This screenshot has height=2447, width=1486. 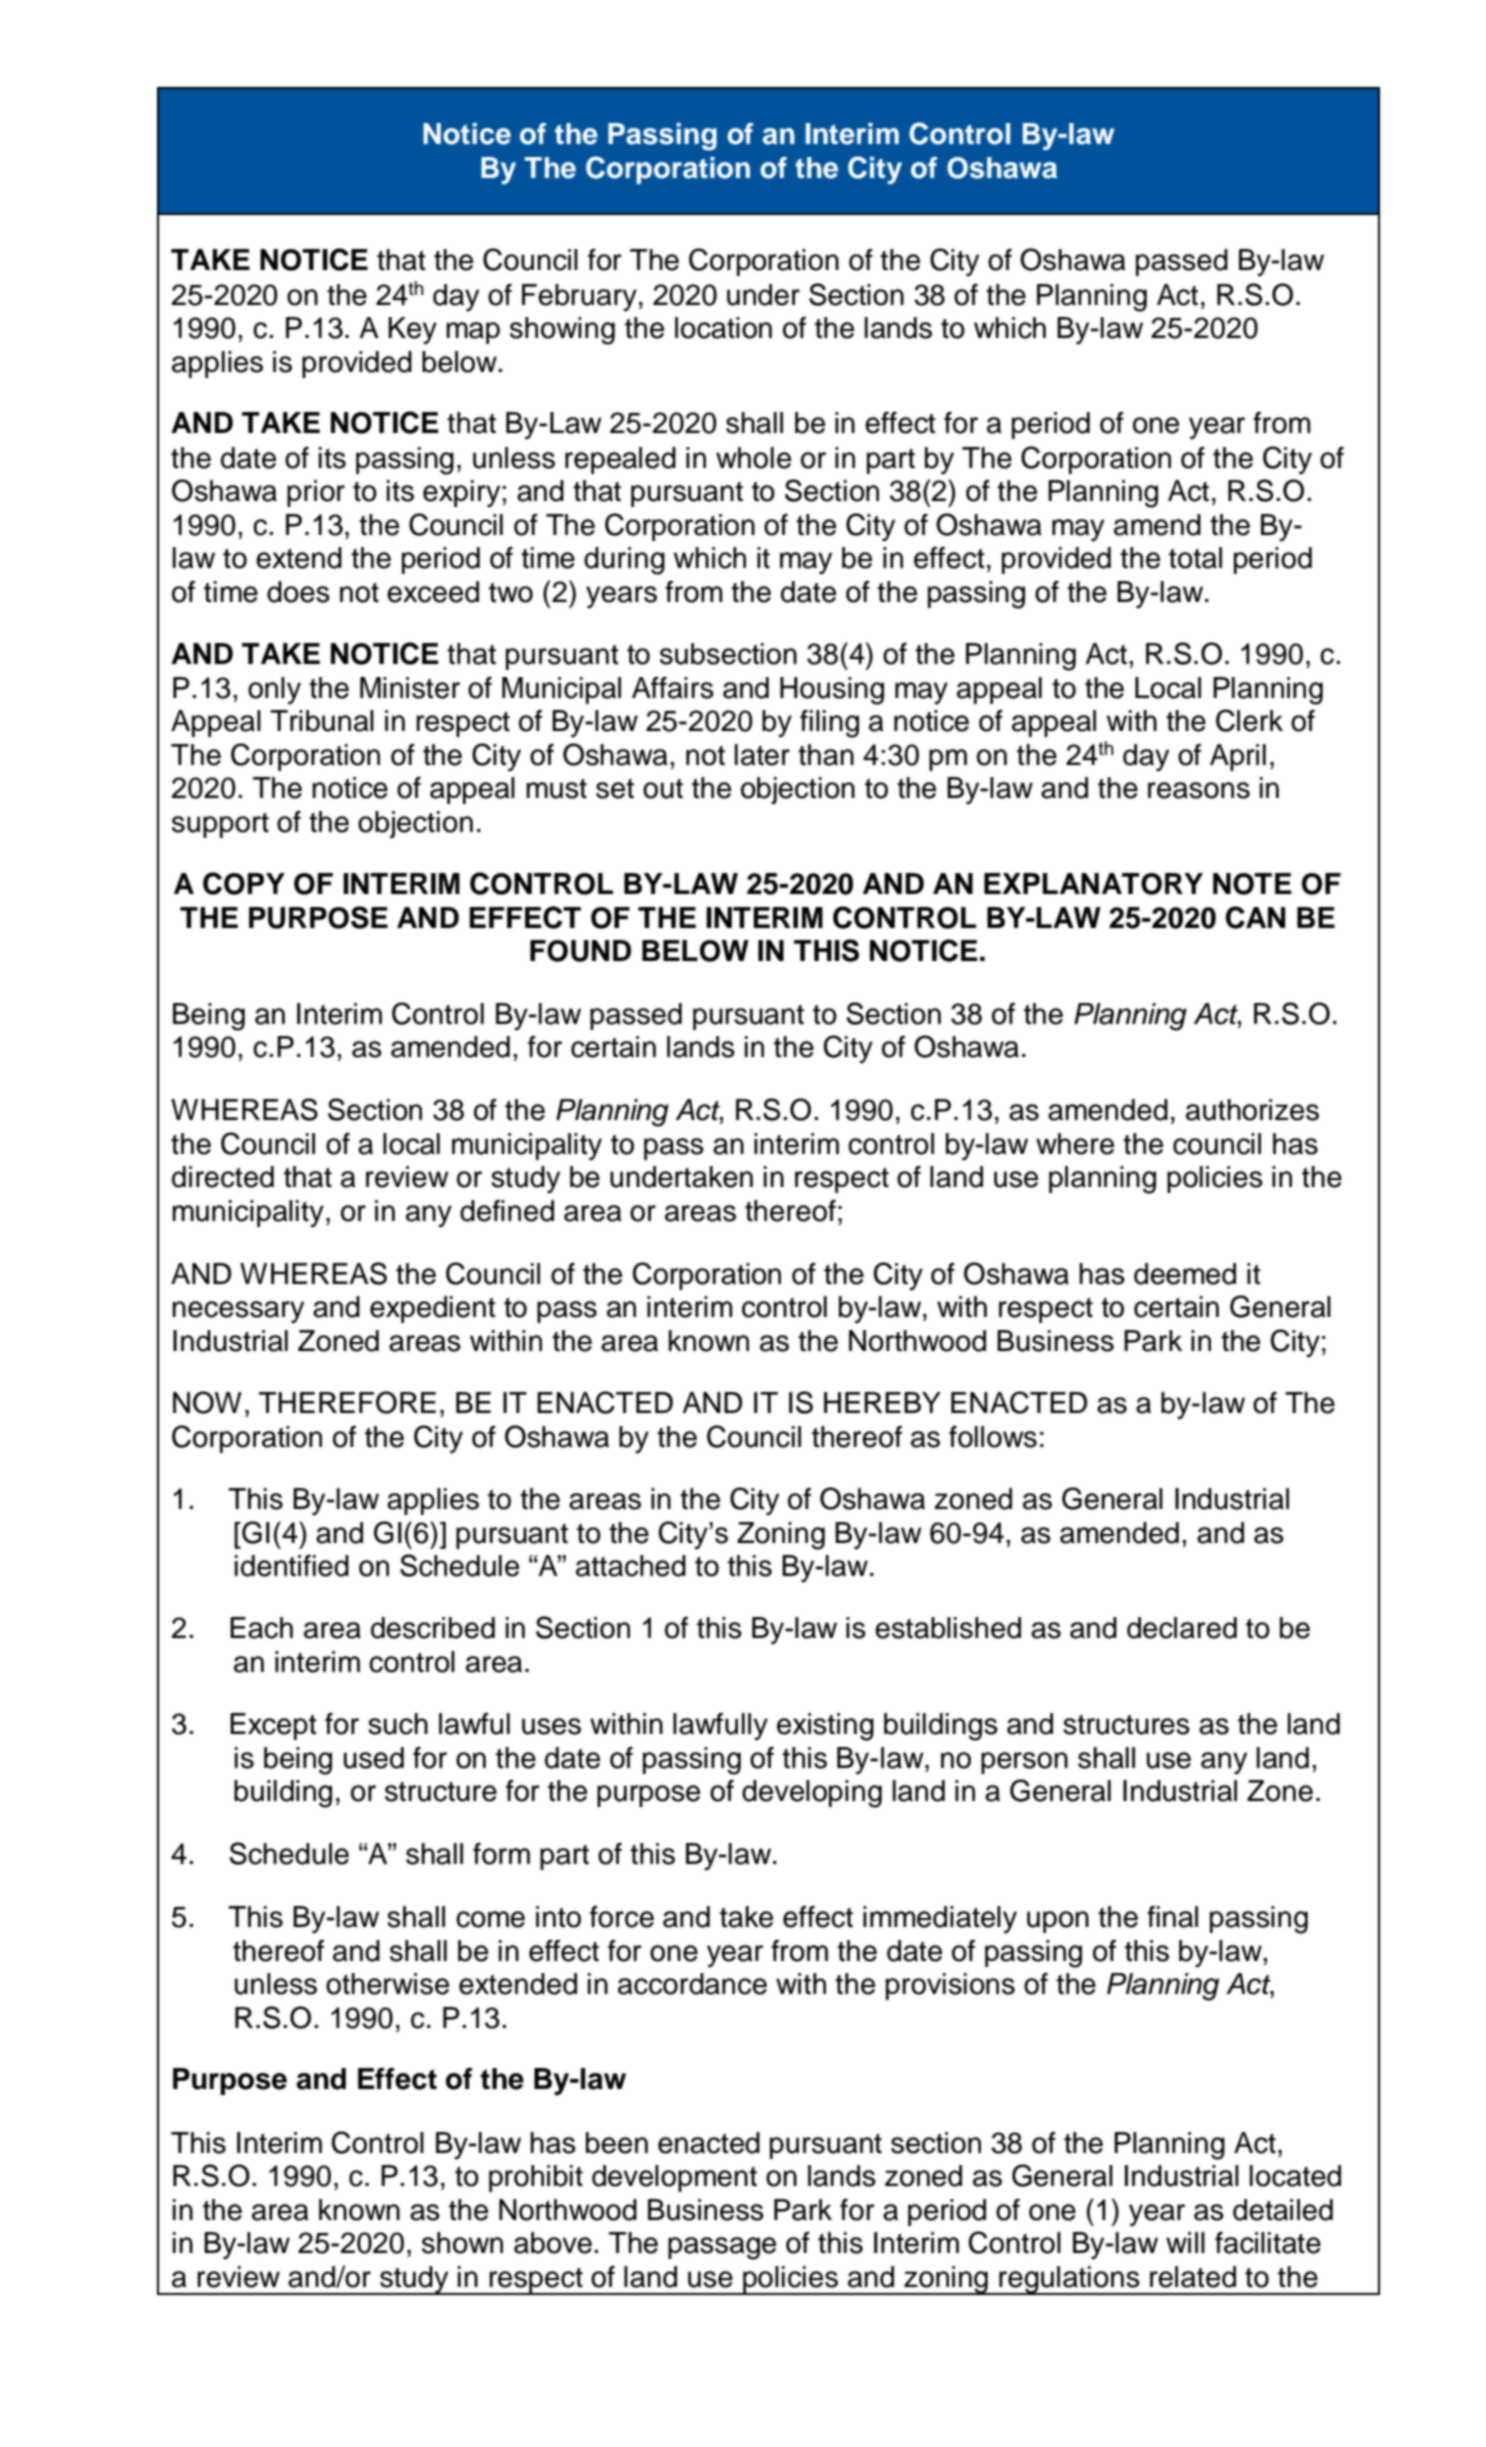 What do you see at coordinates (723, 328) in the screenshot?
I see `location` at bounding box center [723, 328].
